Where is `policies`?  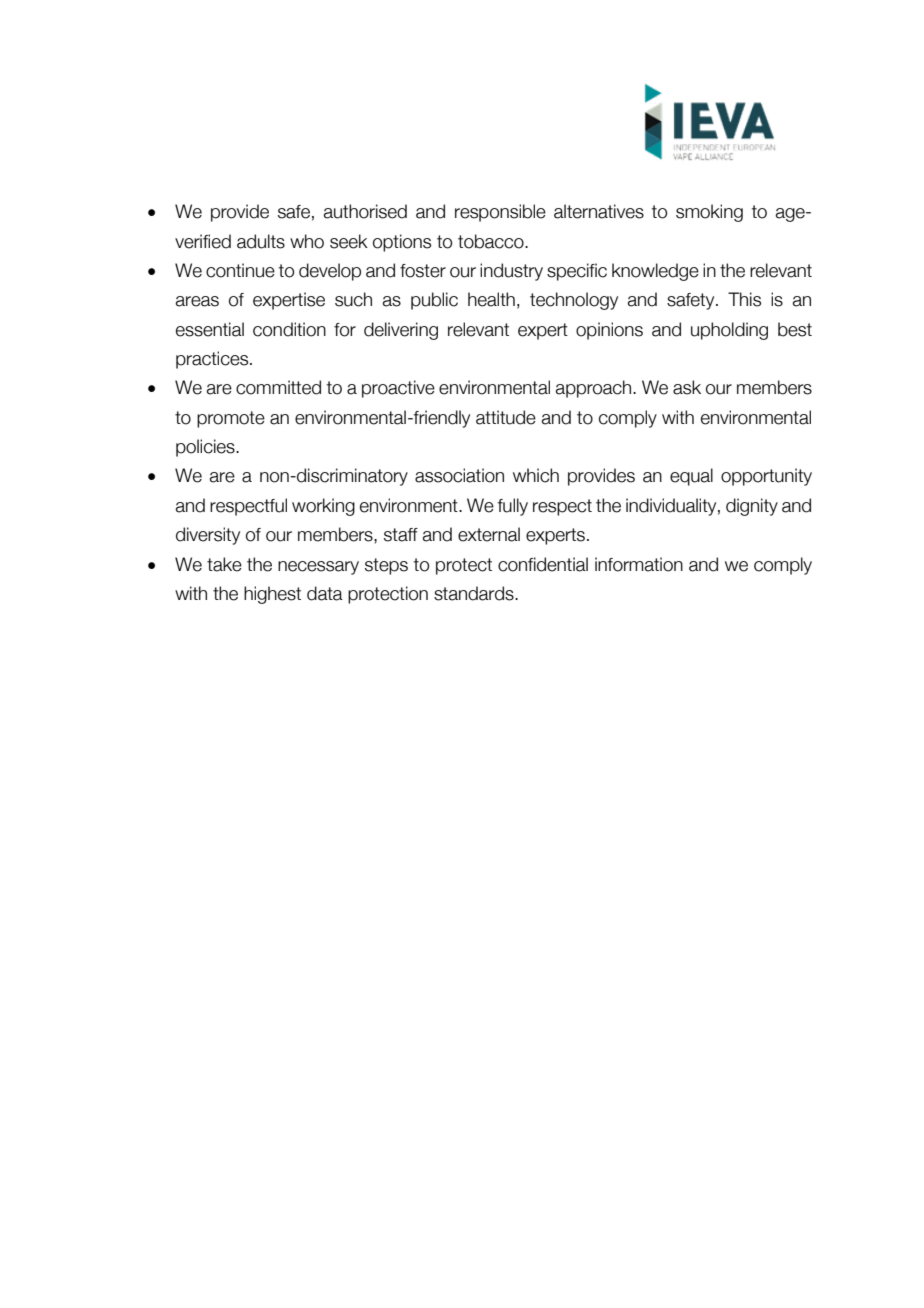 policies is located at coordinates (206, 448).
